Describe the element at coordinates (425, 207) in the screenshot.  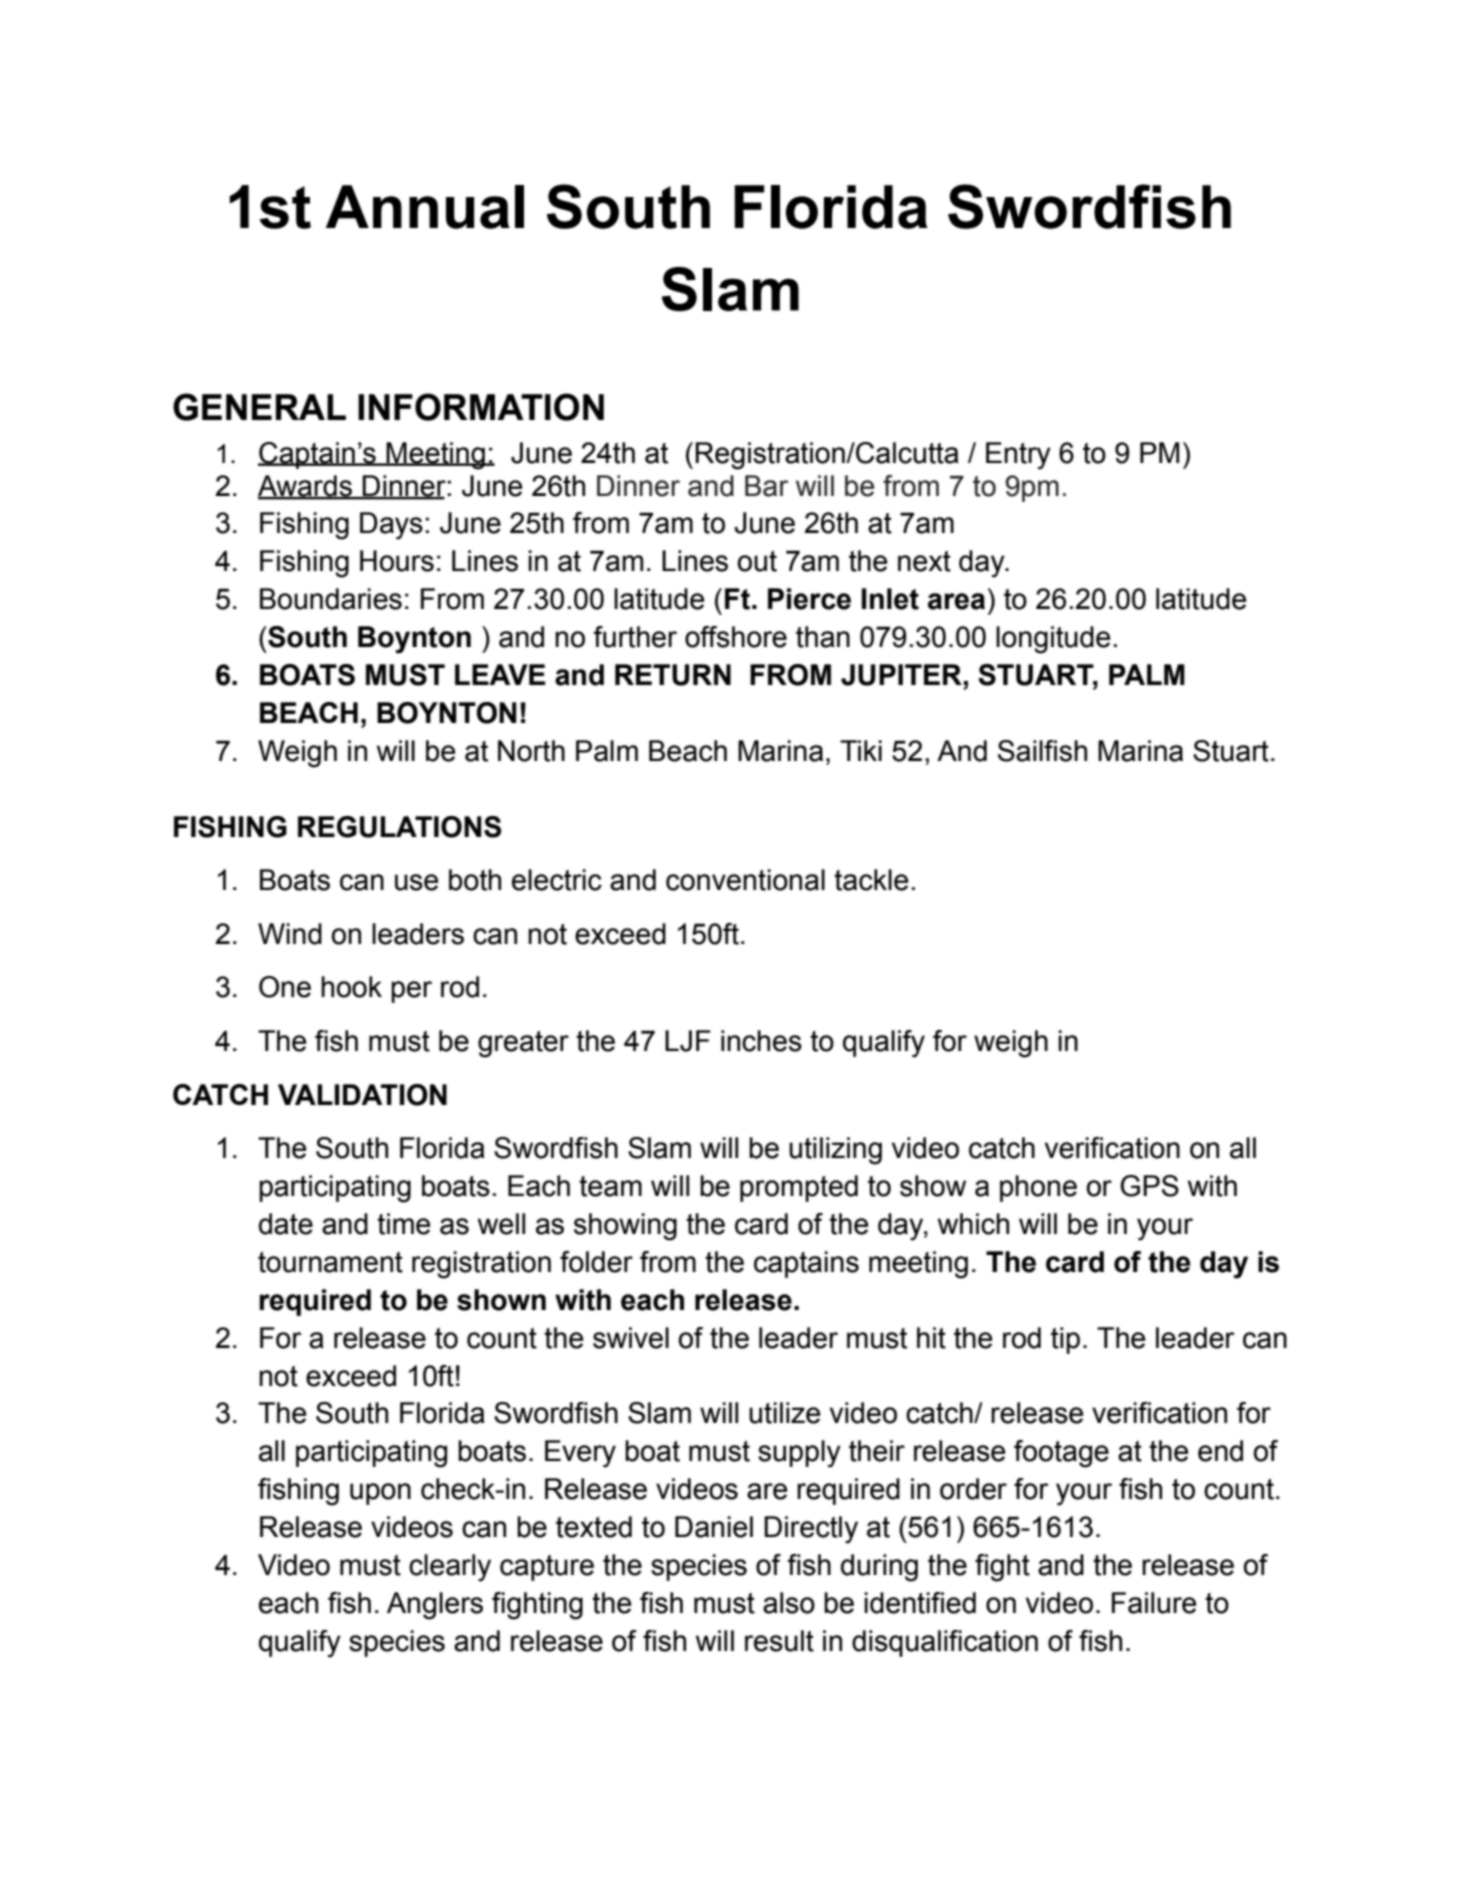
I see `Annual` at that location.
